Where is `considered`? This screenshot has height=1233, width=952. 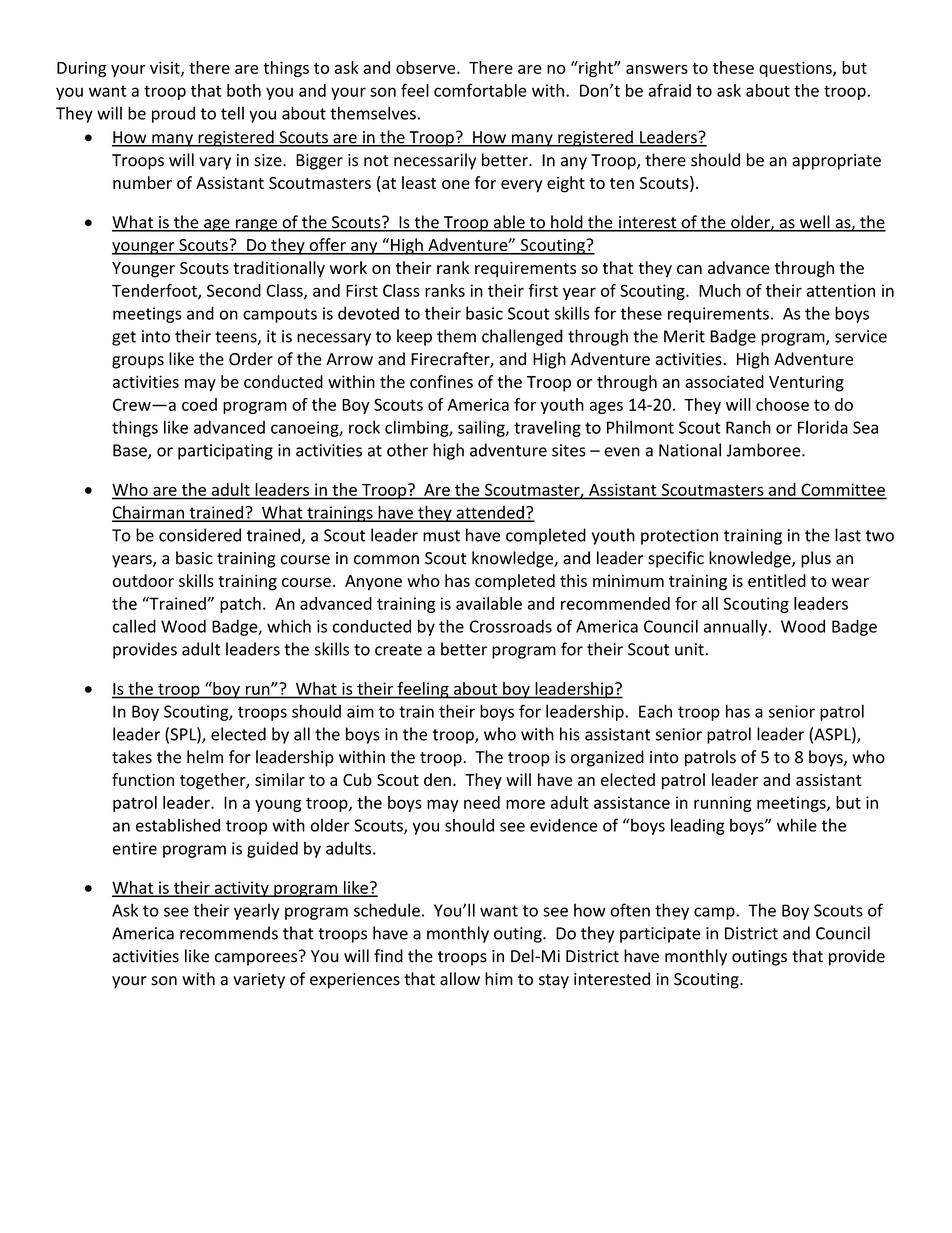 considered is located at coordinates (200, 535).
